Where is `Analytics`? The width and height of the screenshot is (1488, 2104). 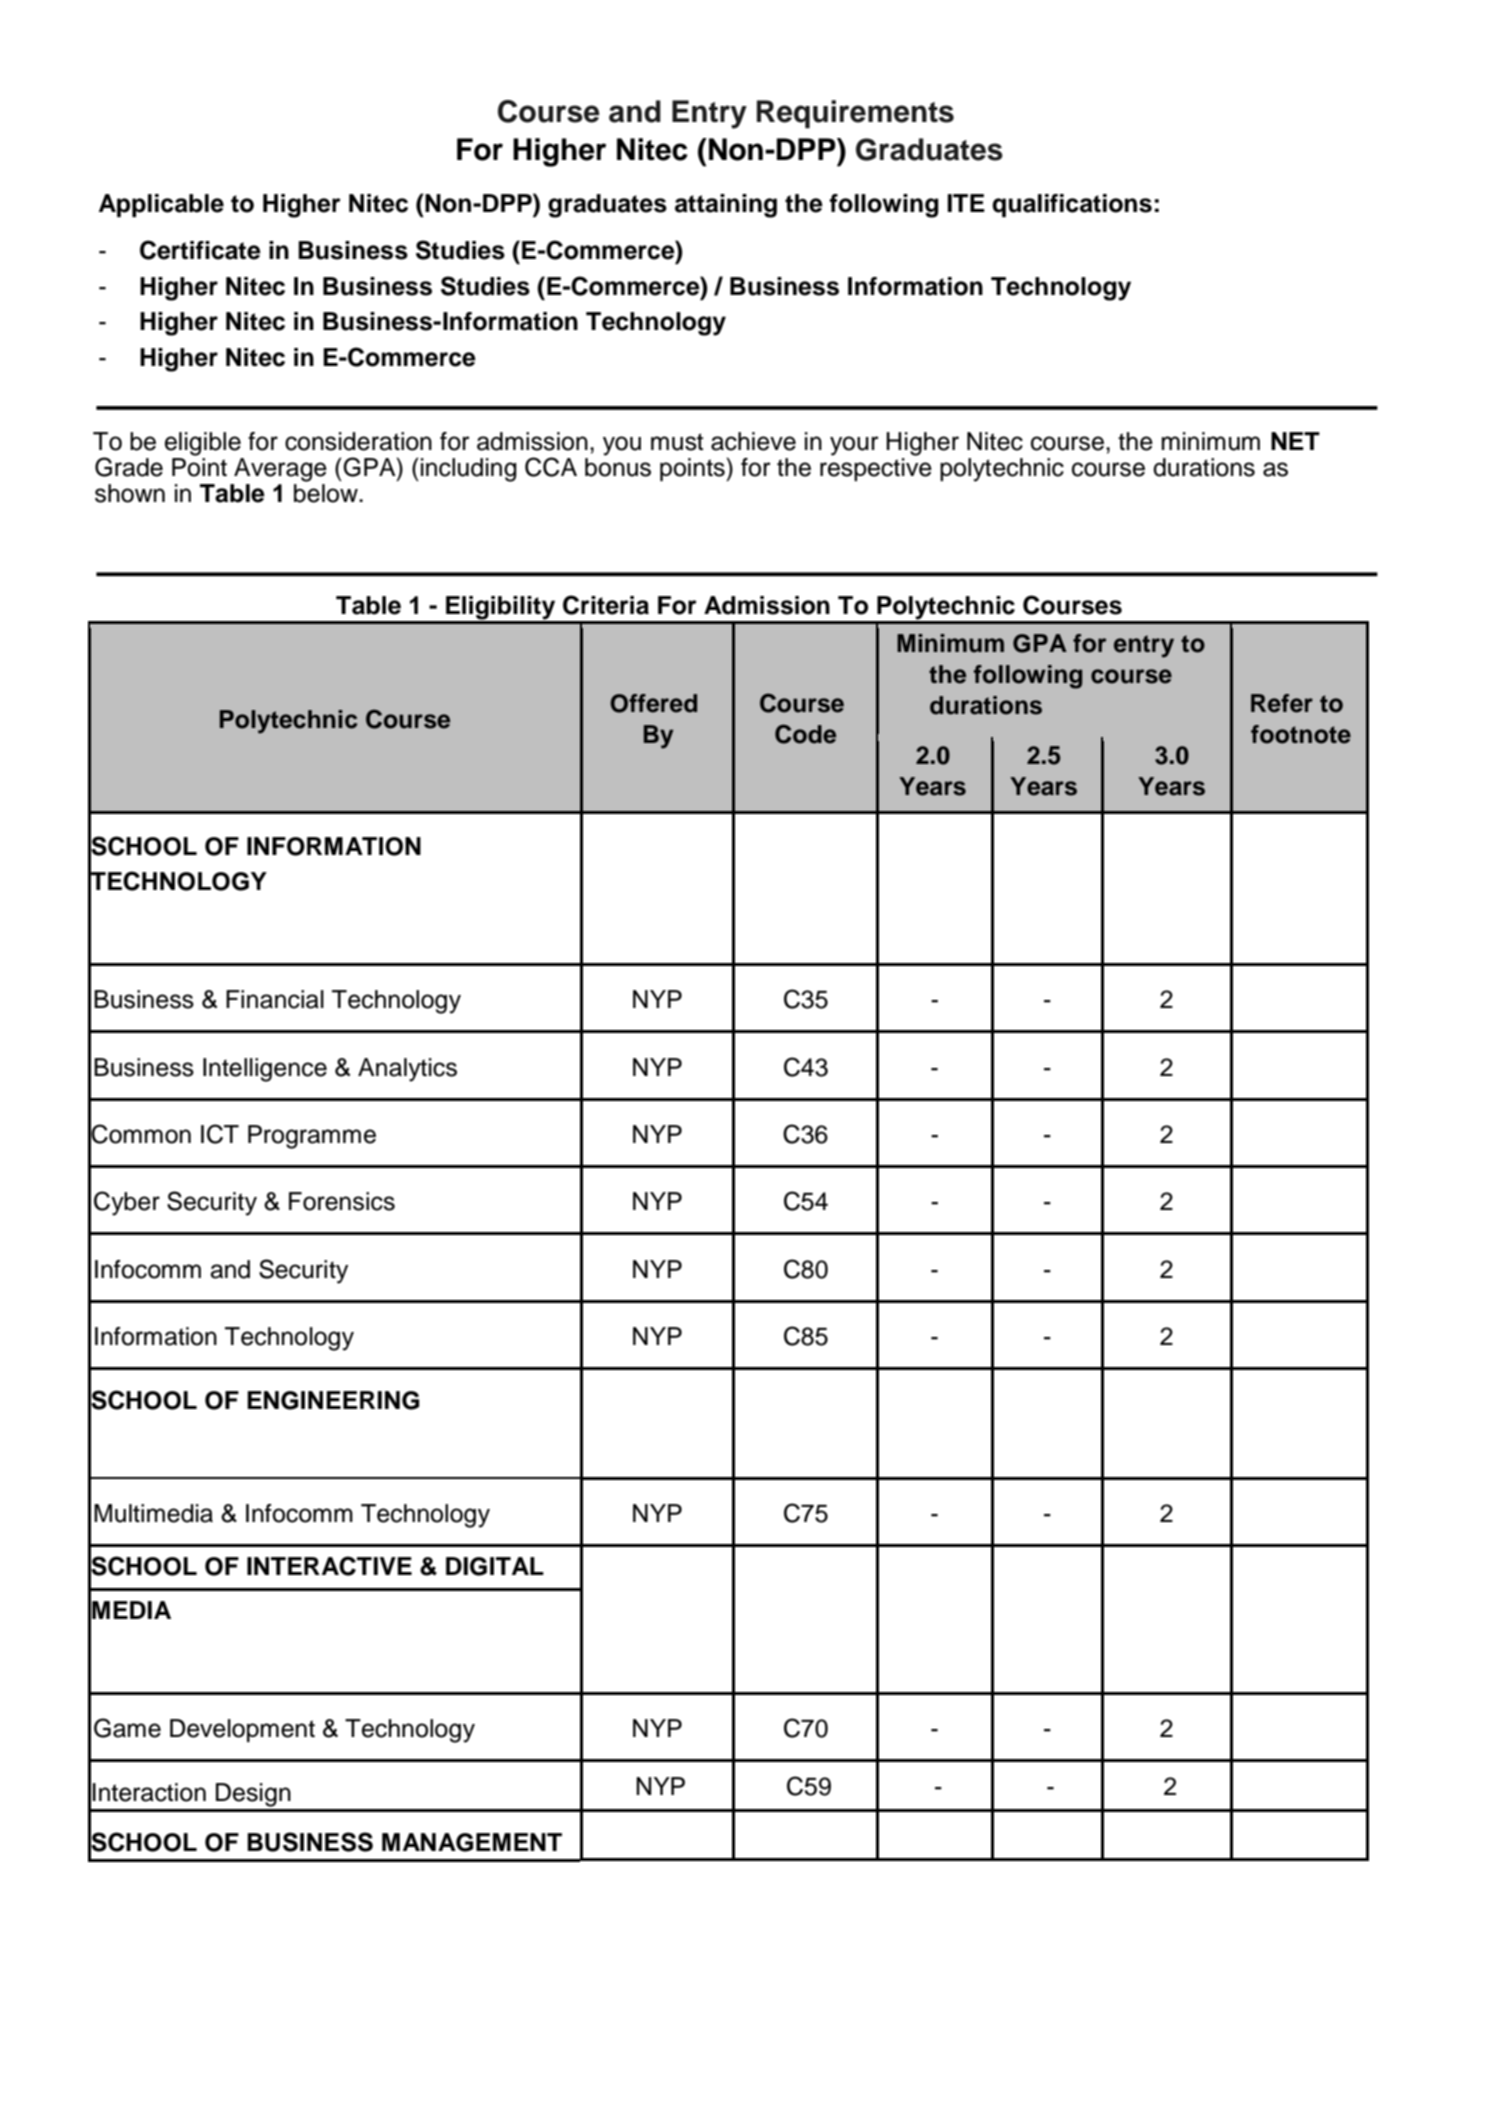 Analytics is located at coordinates (407, 1070).
